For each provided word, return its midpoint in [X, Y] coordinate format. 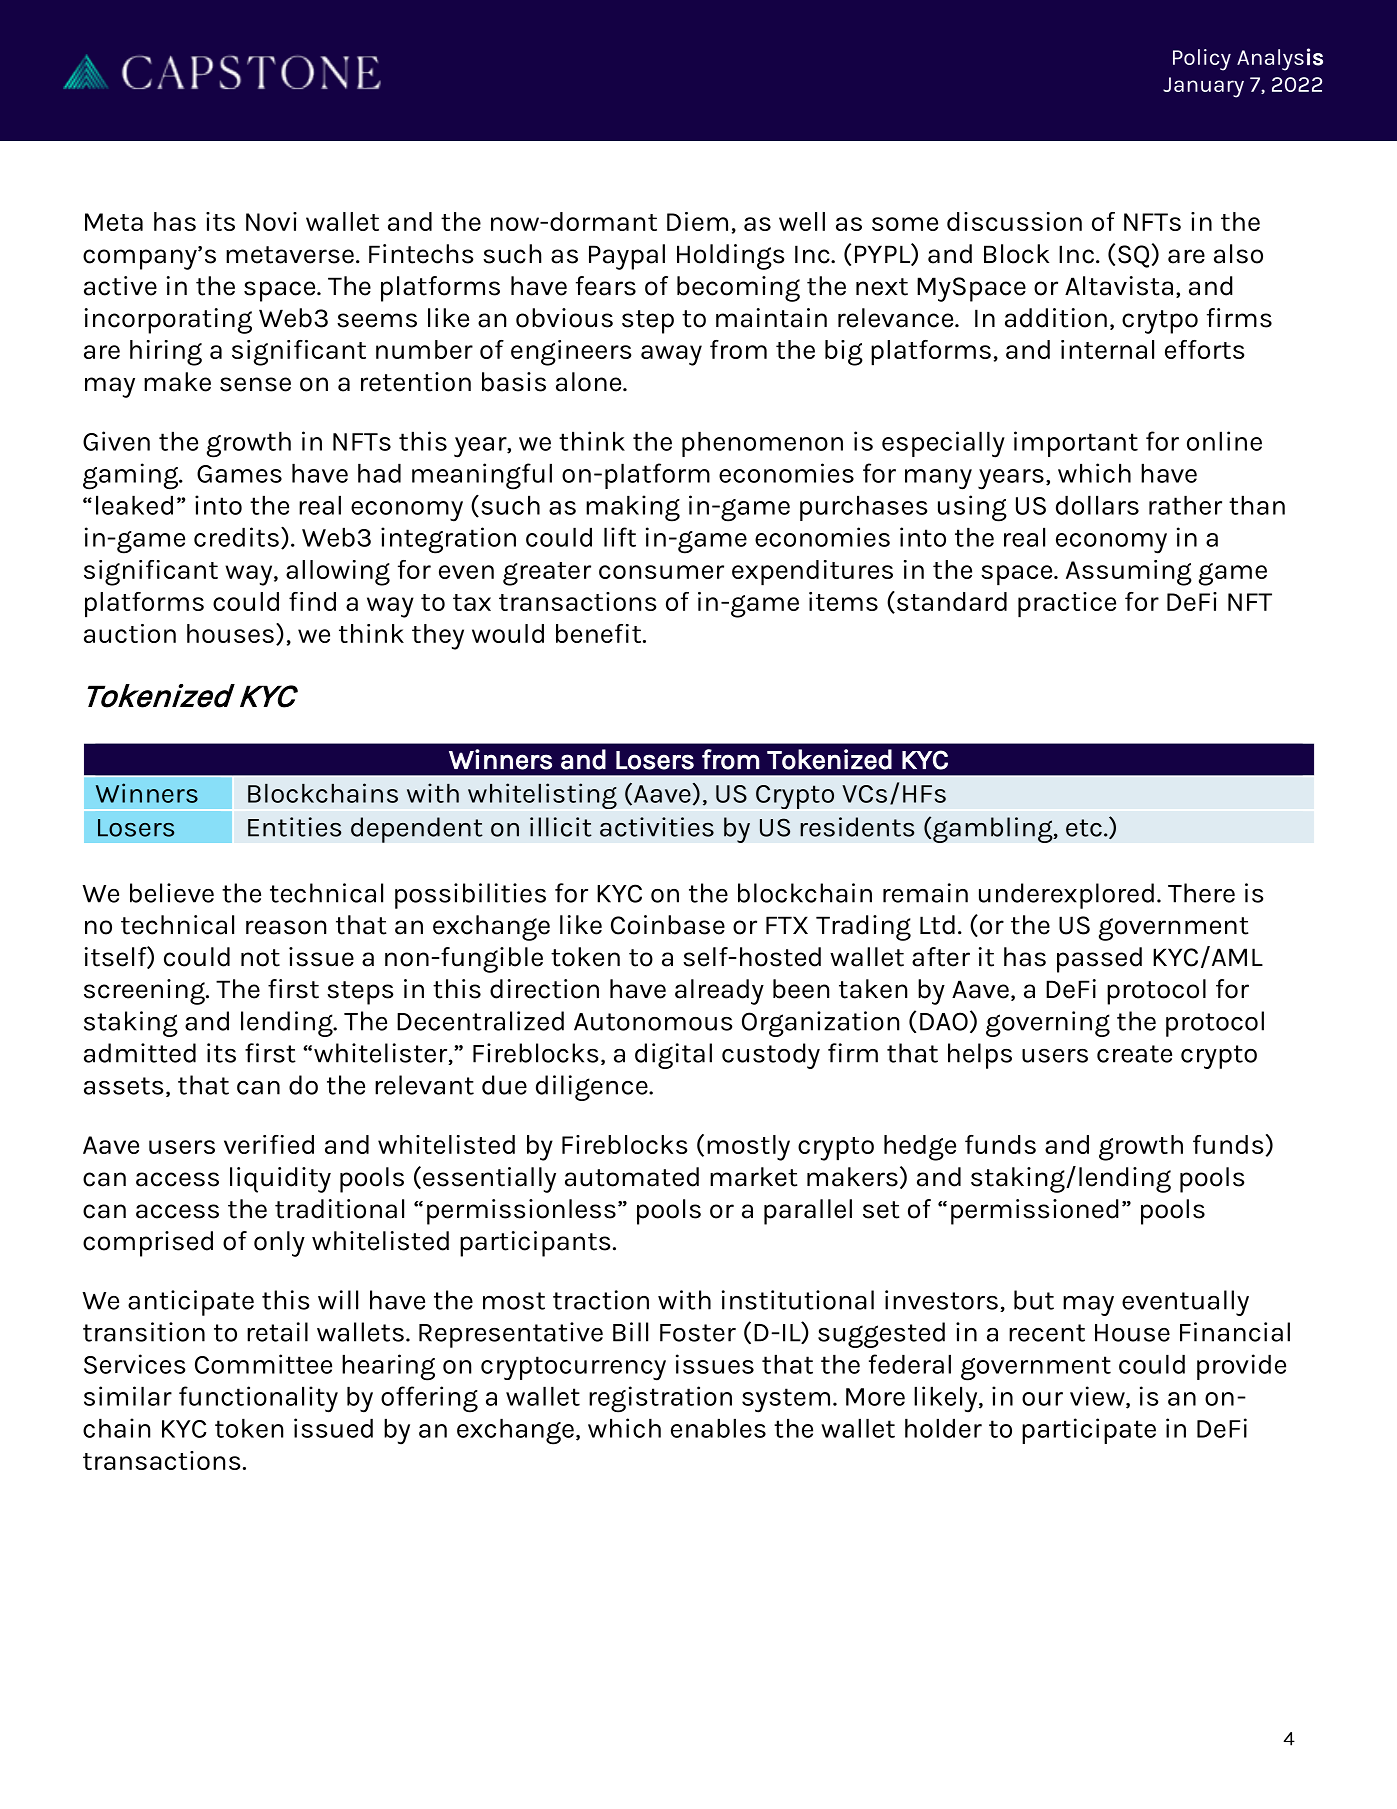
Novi [271, 221]
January [1203, 87]
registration [660, 1399]
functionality [258, 1399]
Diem [697, 221]
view [1098, 1397]
